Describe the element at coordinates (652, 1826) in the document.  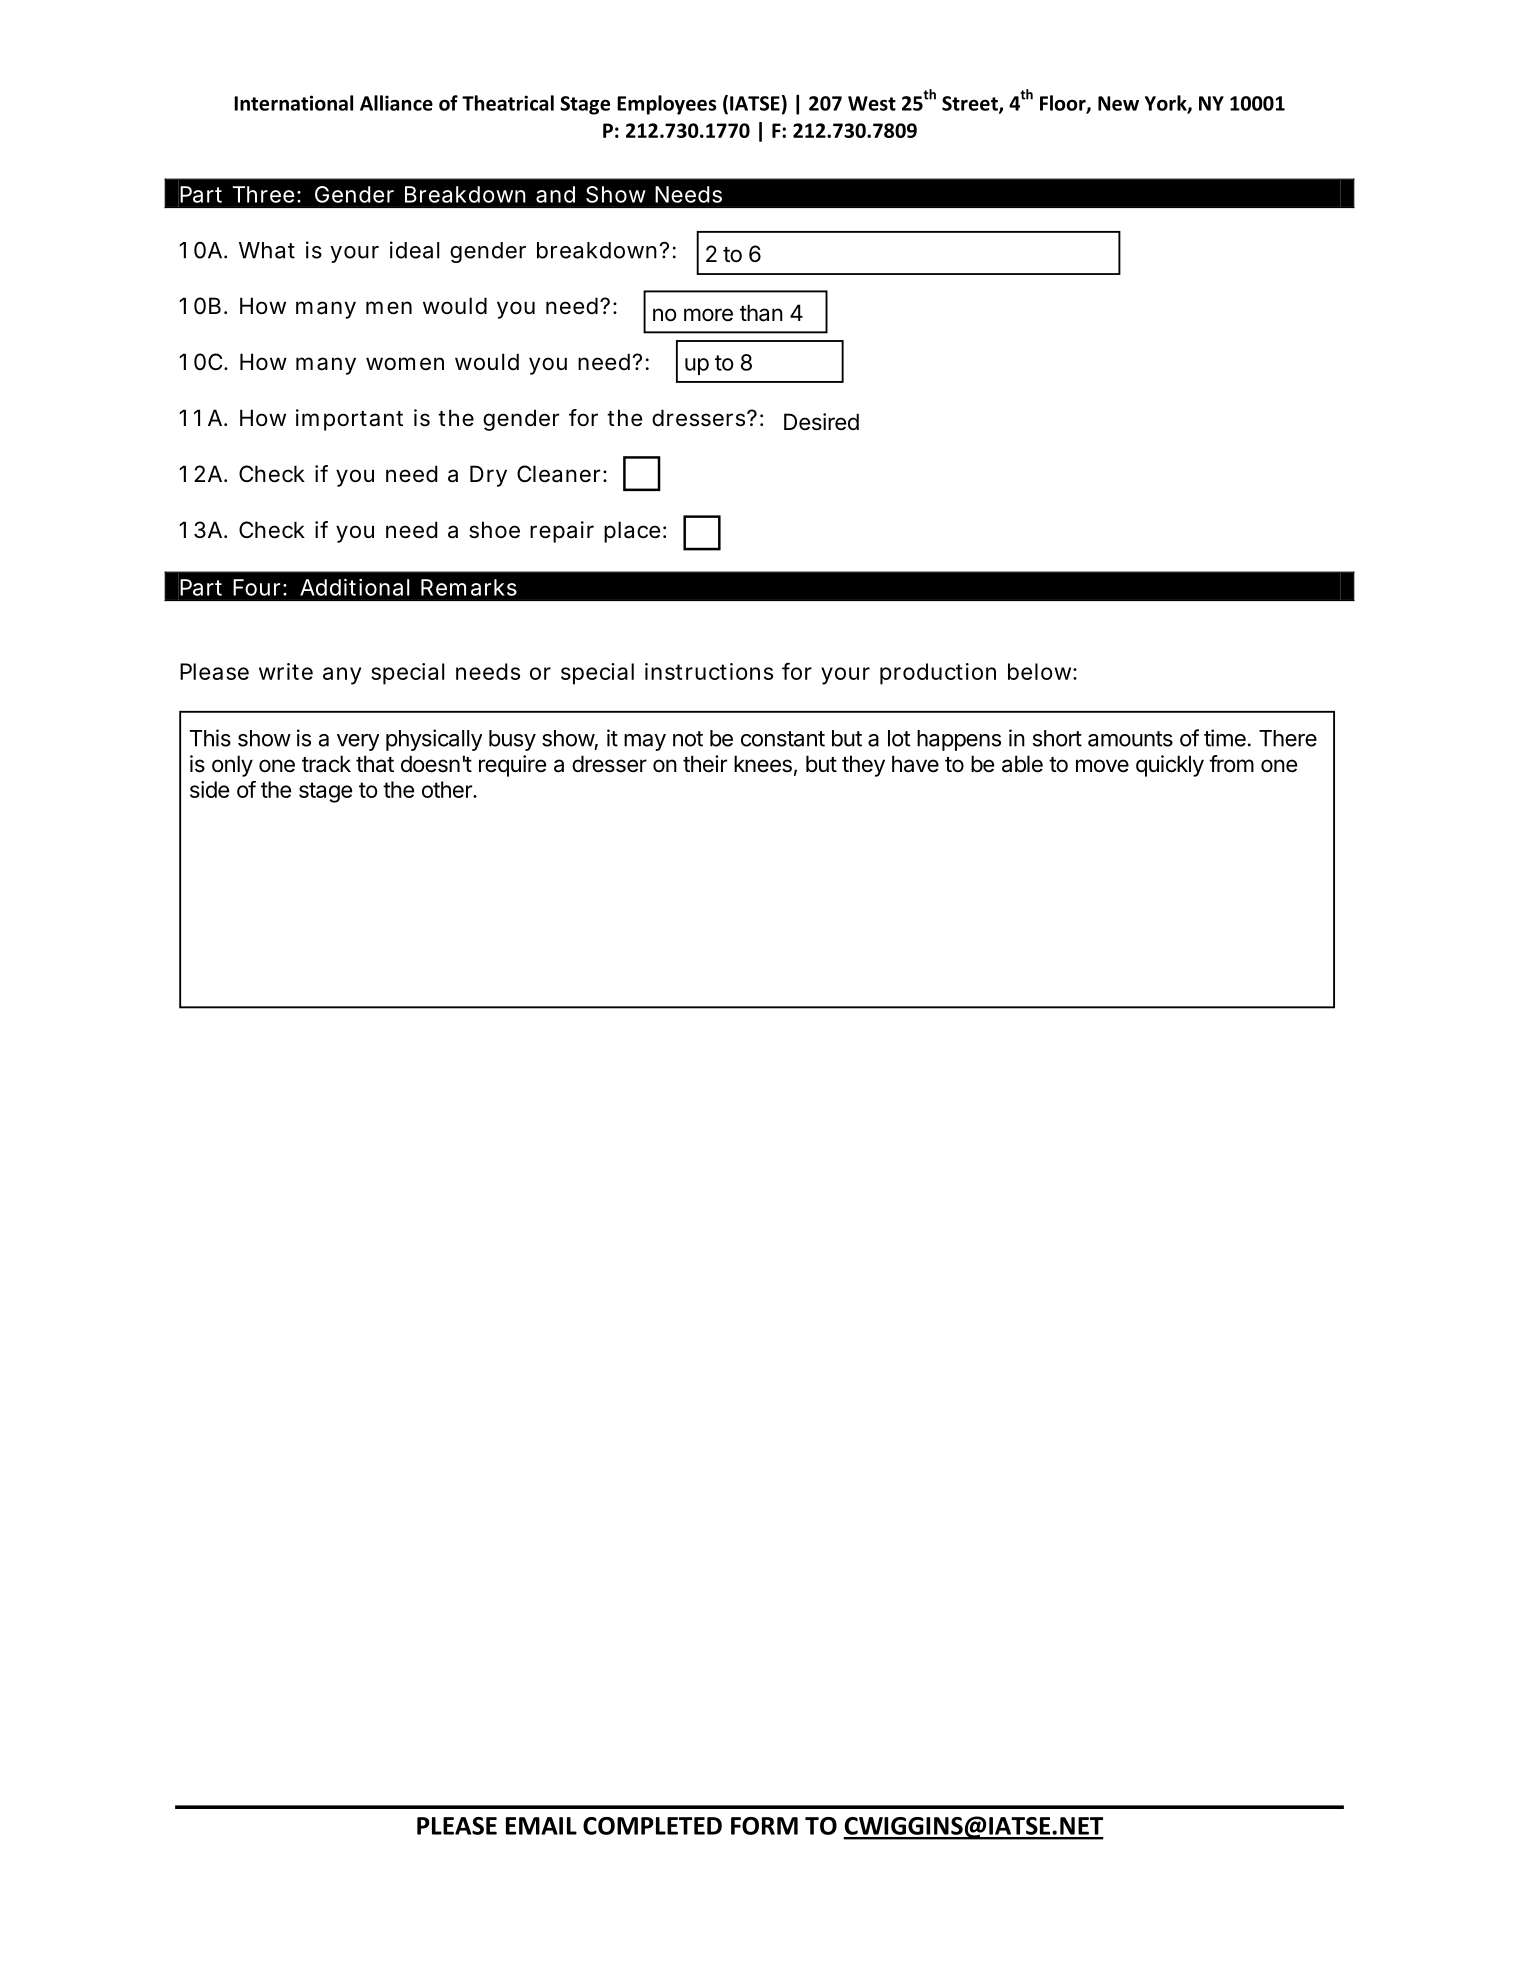
I see `COMPLETED` at that location.
